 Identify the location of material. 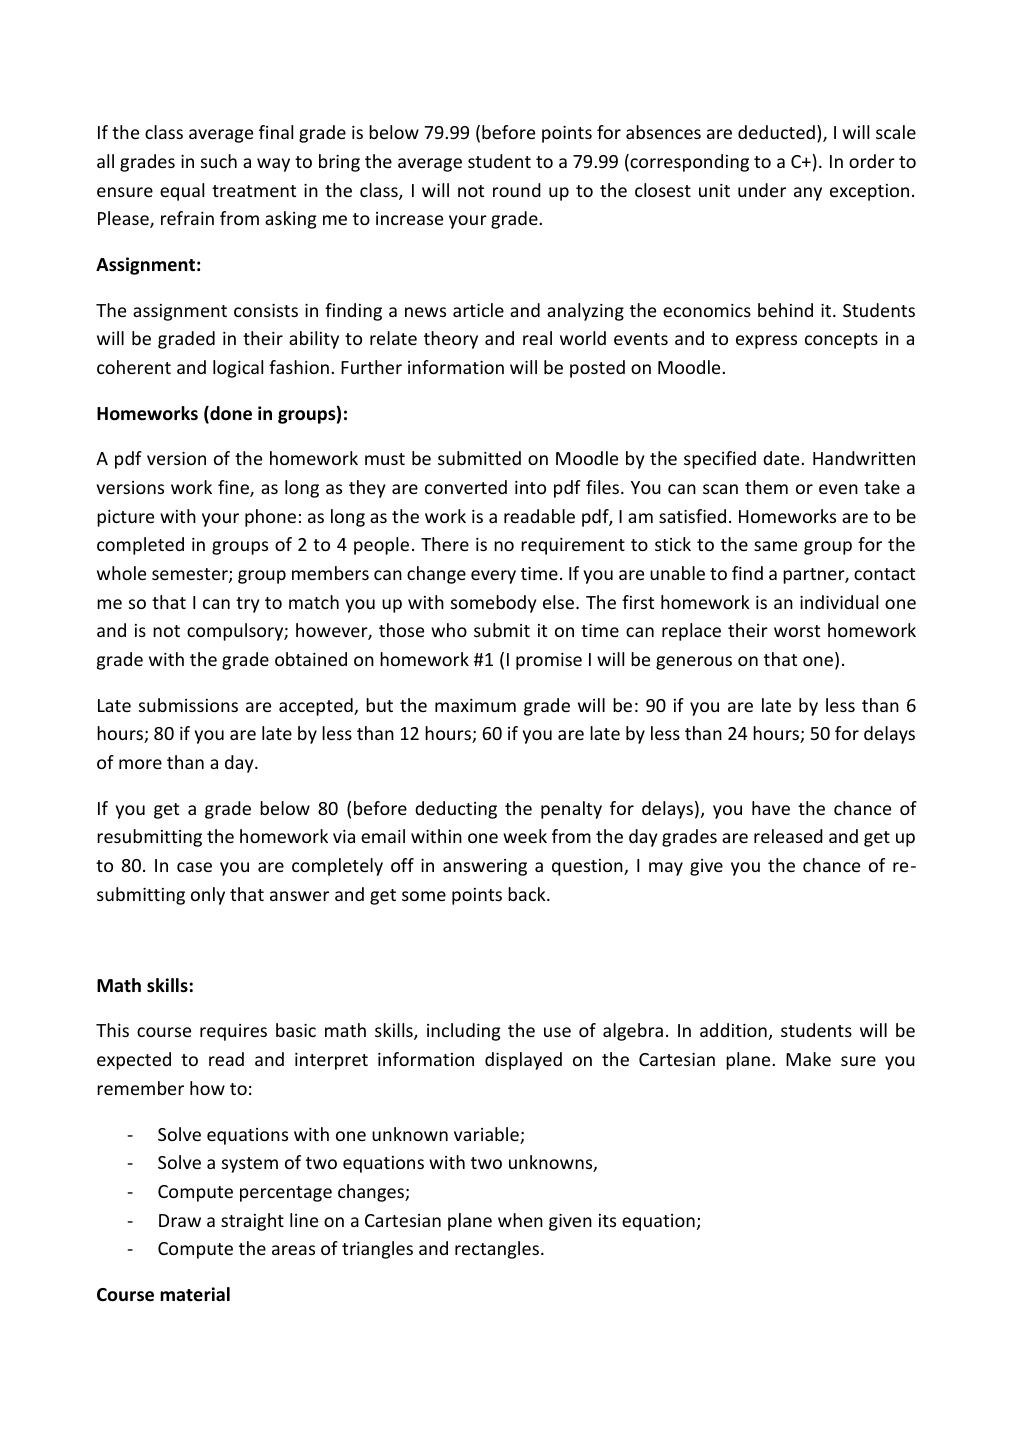
(195, 1294).
